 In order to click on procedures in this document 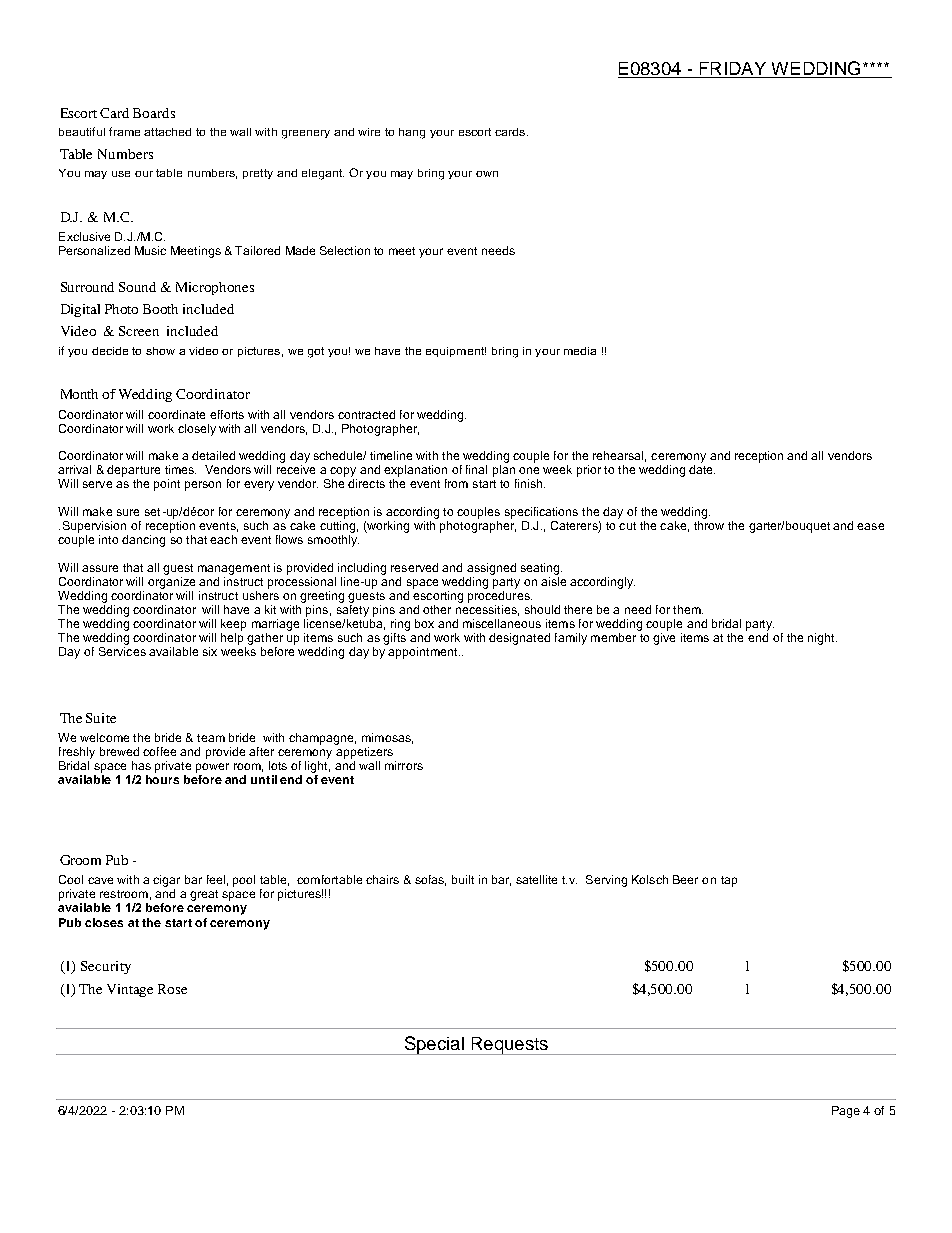, I will do `click(500, 595)`.
